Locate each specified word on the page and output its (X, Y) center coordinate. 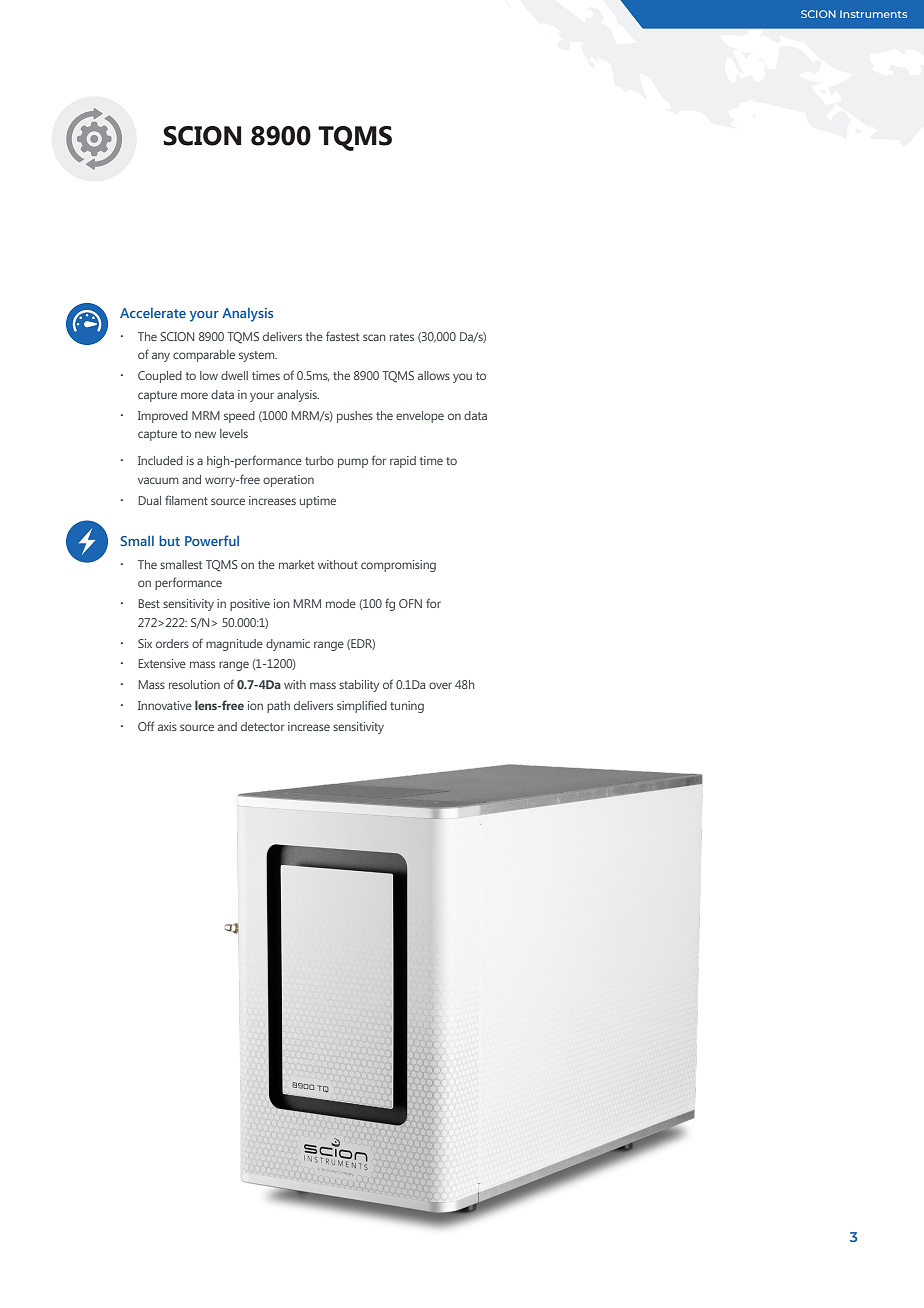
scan (374, 337)
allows (434, 375)
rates (402, 337)
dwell (234, 375)
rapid (403, 462)
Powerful (212, 540)
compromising (398, 566)
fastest (342, 336)
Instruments (873, 14)
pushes (355, 417)
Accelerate (153, 313)
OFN (410, 603)
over (440, 685)
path (278, 707)
